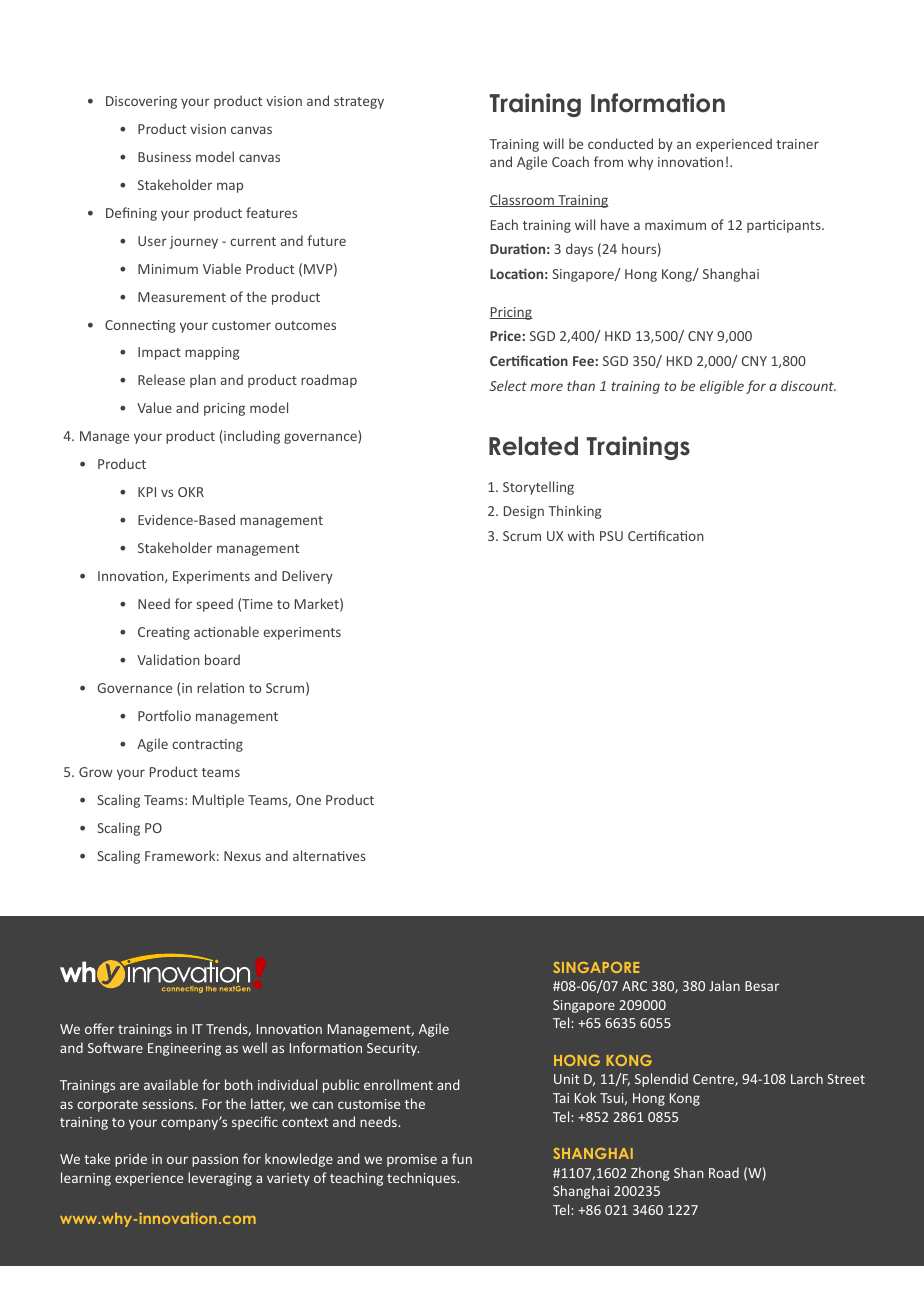  What do you see at coordinates (215, 1160) in the document?
I see `passion` at bounding box center [215, 1160].
